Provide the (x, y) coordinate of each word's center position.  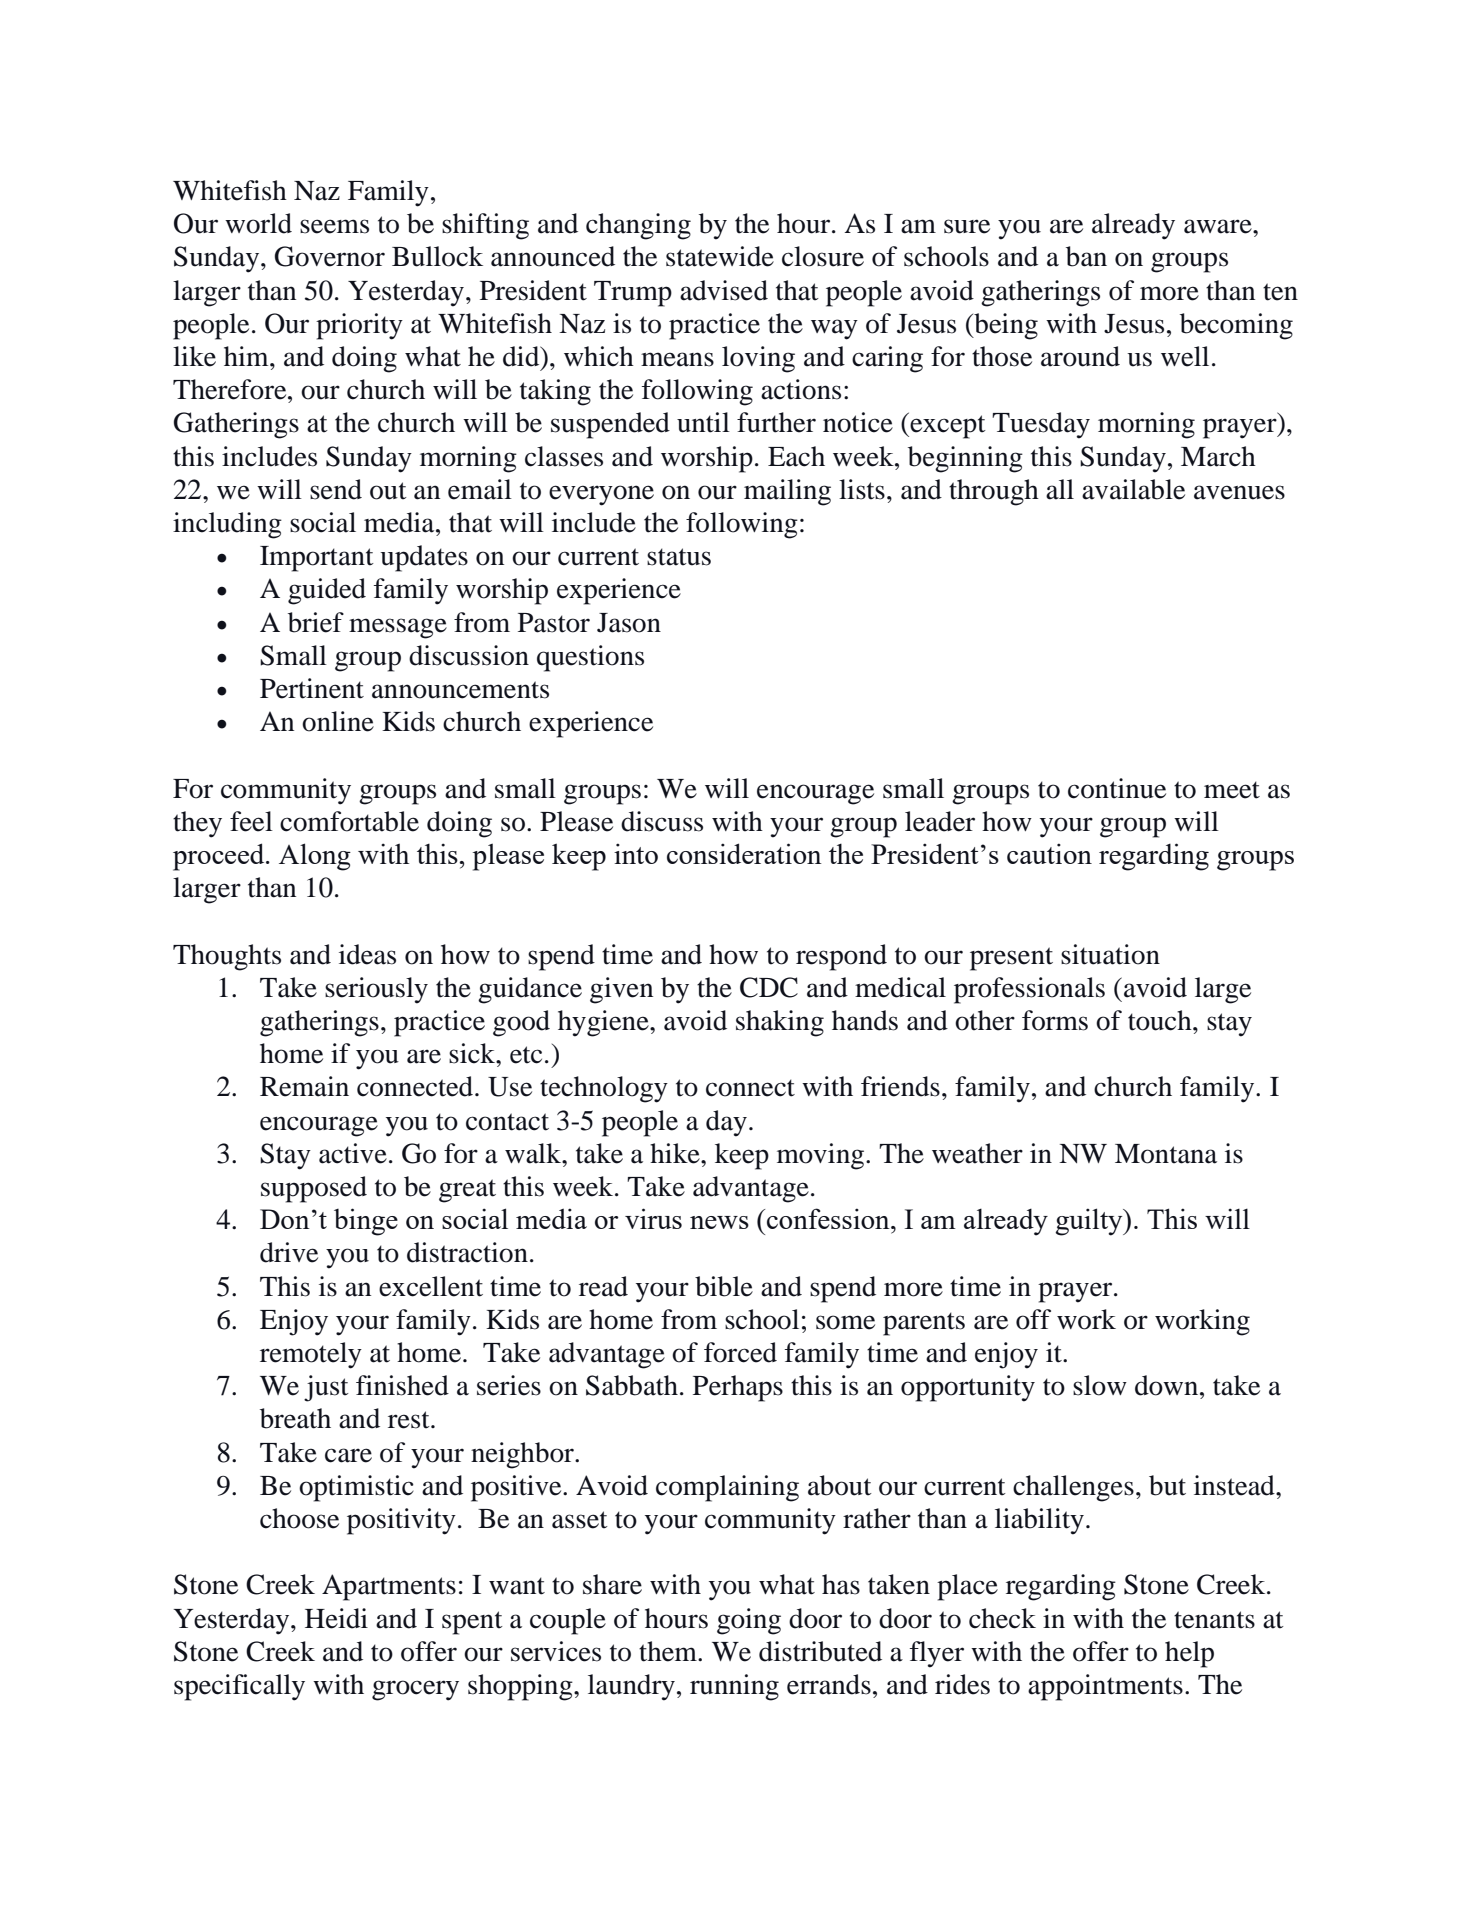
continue (1117, 788)
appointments (1105, 1687)
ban (1086, 256)
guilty (1090, 1222)
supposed (314, 1189)
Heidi (336, 1618)
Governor (330, 256)
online (338, 721)
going (749, 1621)
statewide (720, 256)
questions (590, 658)
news (719, 1222)
